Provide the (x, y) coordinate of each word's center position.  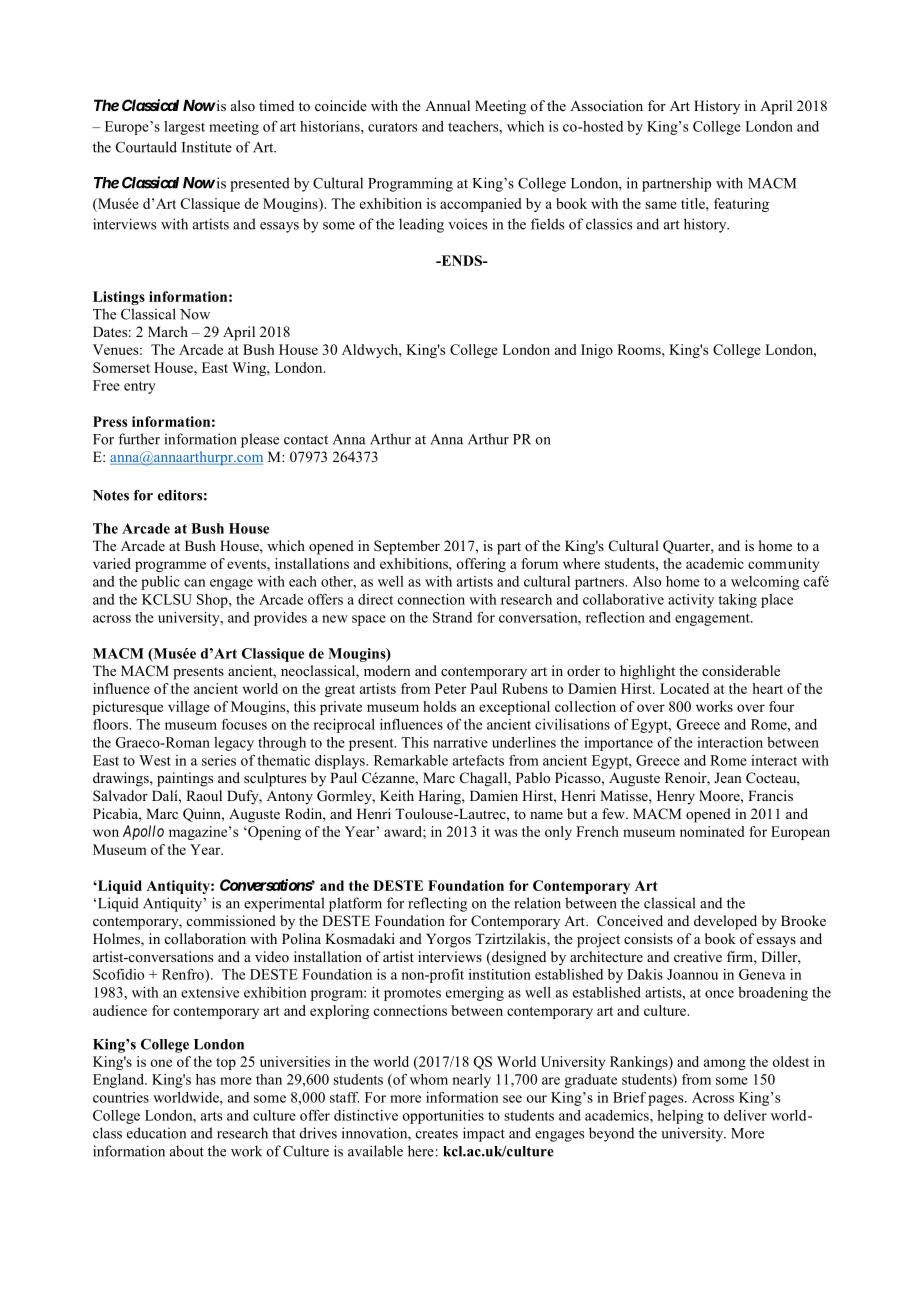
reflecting (437, 904)
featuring (741, 205)
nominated (712, 831)
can (195, 583)
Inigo (597, 351)
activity (691, 601)
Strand (452, 617)
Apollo (143, 832)
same (661, 205)
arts (211, 1116)
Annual (447, 105)
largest (184, 128)
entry (140, 387)
